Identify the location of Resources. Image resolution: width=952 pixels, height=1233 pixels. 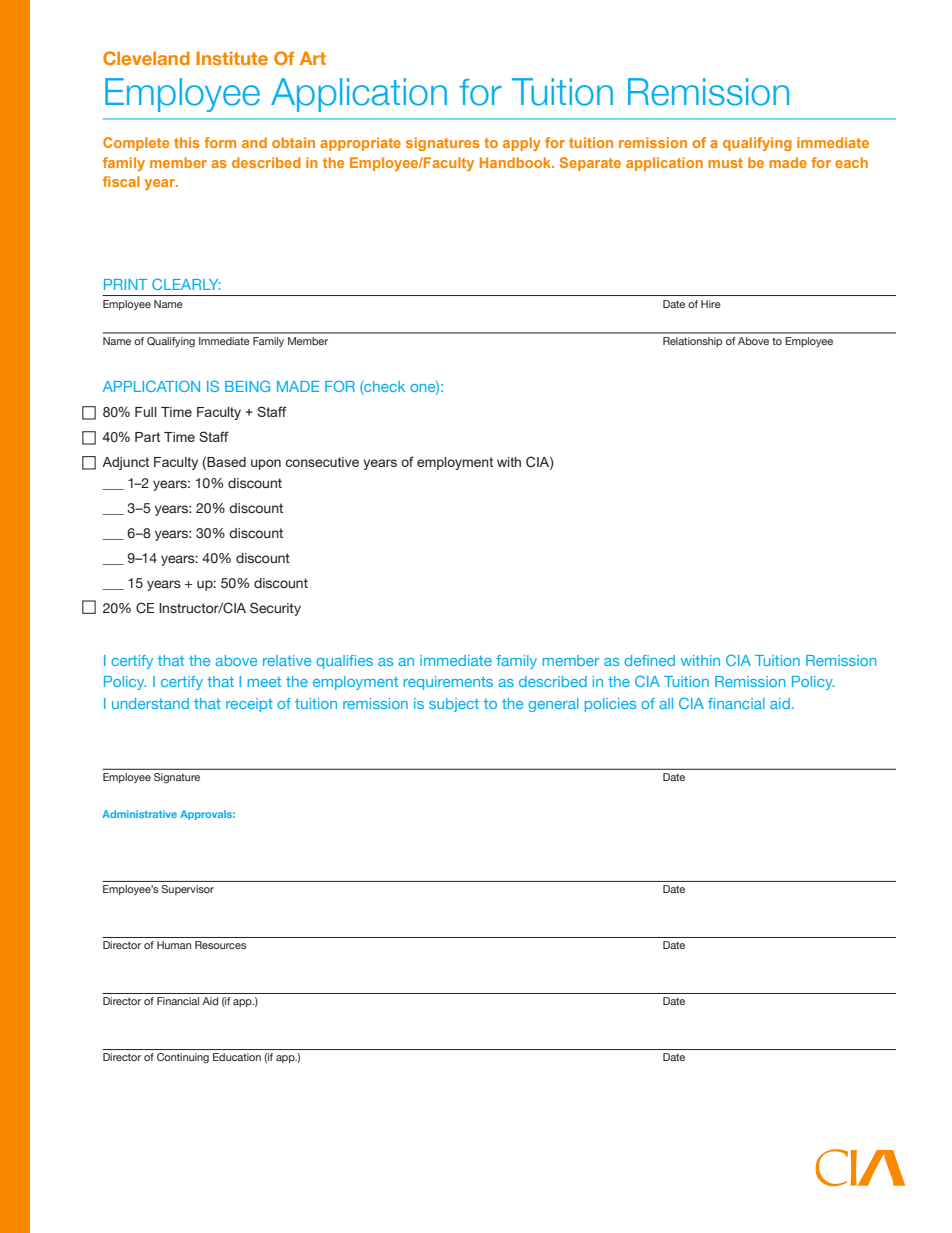
(220, 945).
